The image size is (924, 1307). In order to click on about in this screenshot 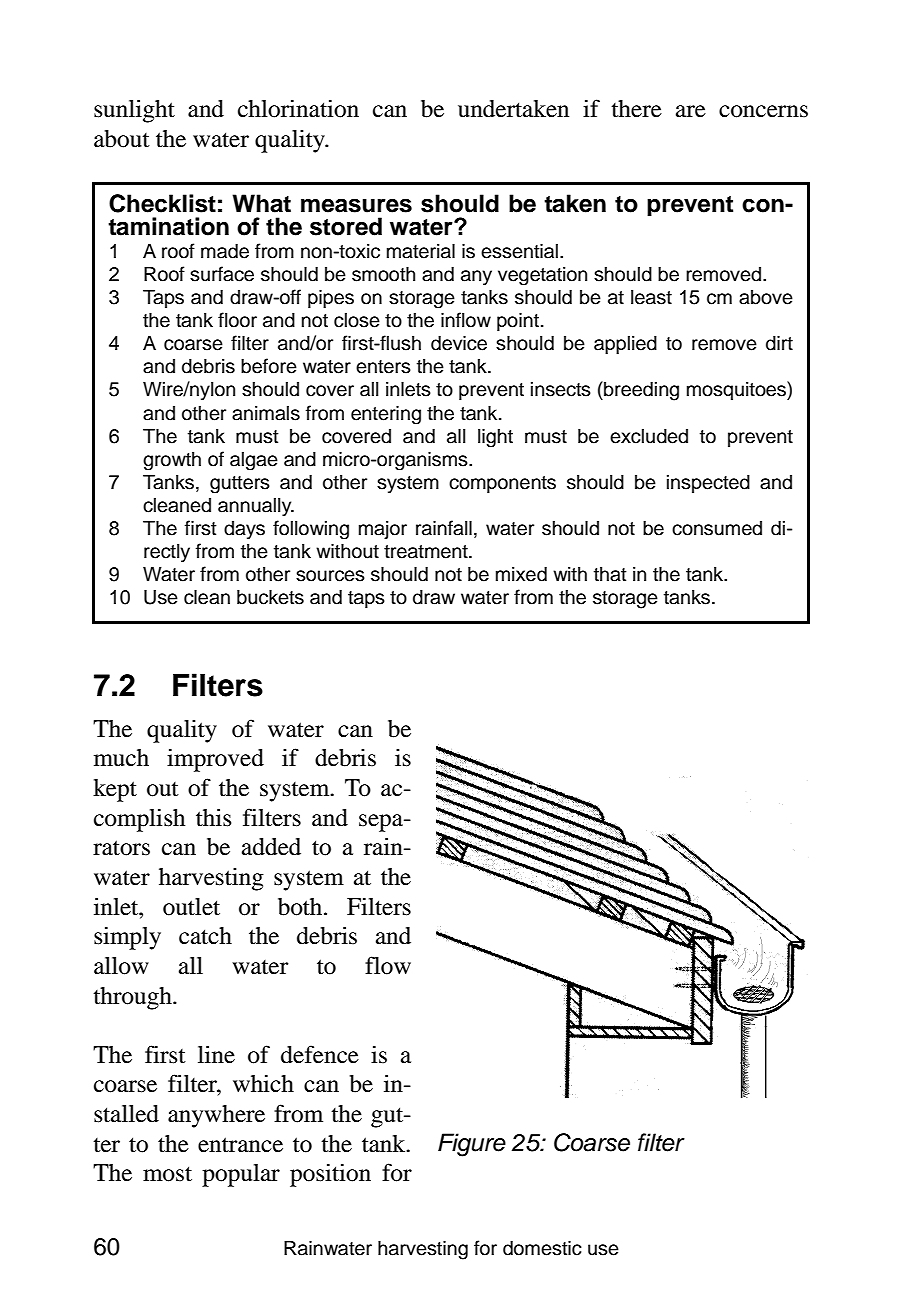, I will do `click(122, 139)`.
